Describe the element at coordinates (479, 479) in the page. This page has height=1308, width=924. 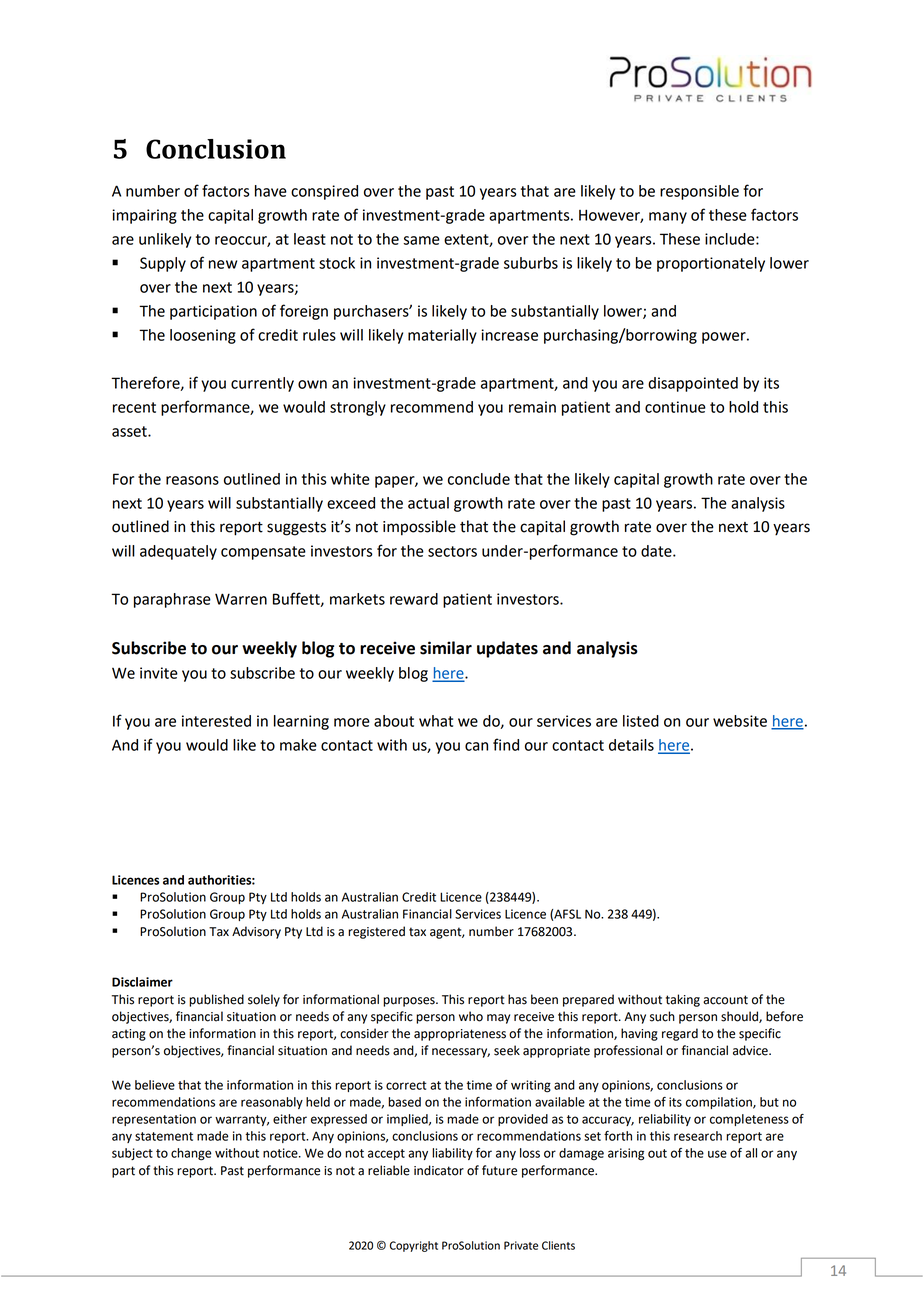
I see `conclude` at that location.
